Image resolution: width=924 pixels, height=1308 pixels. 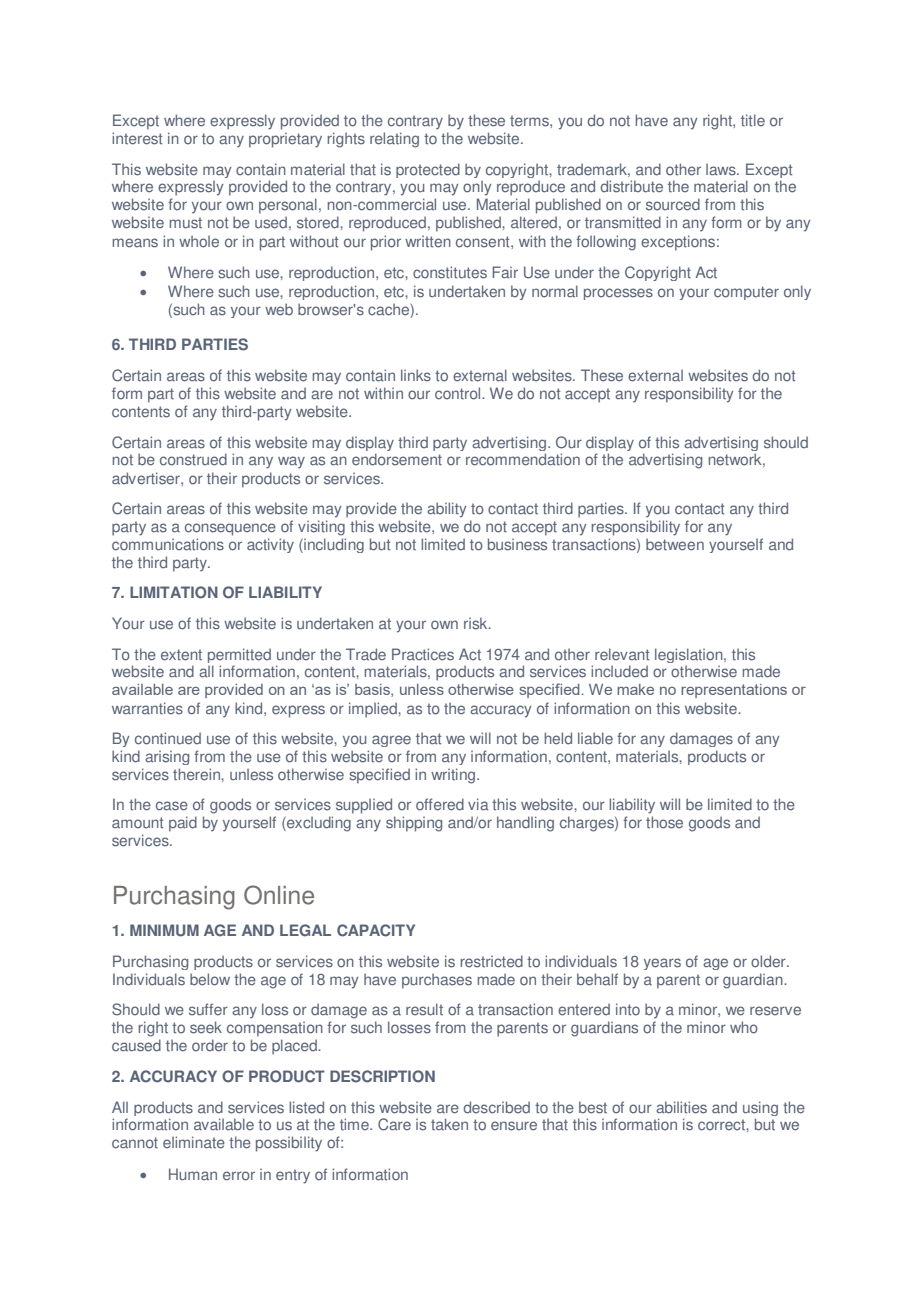 I want to click on protected, so click(x=428, y=170).
